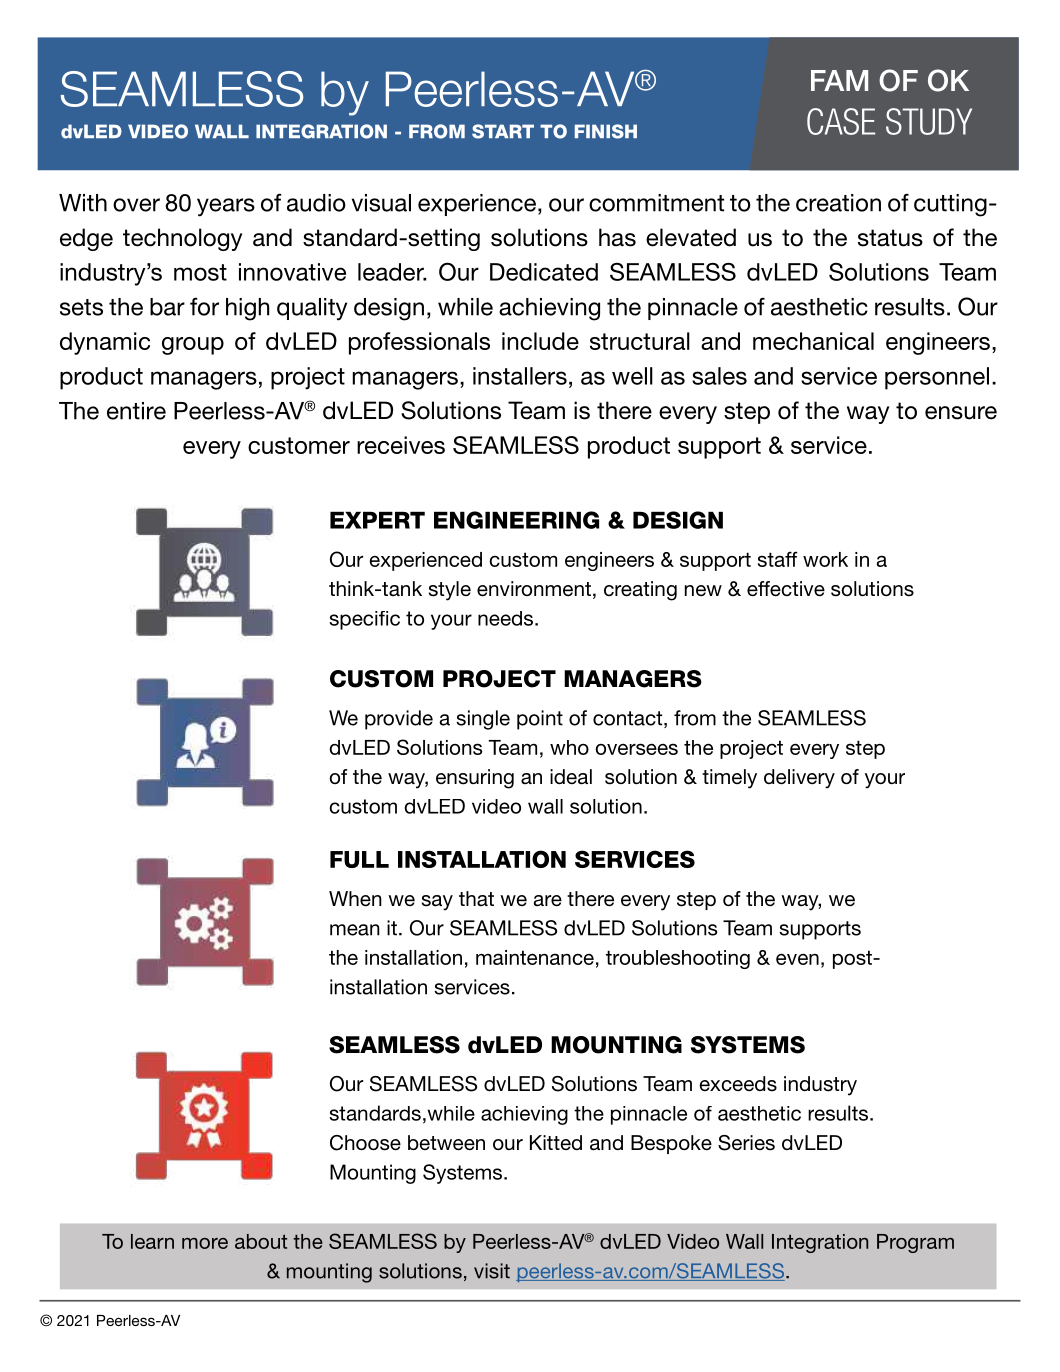 The image size is (1060, 1372). I want to click on include, so click(540, 341).
